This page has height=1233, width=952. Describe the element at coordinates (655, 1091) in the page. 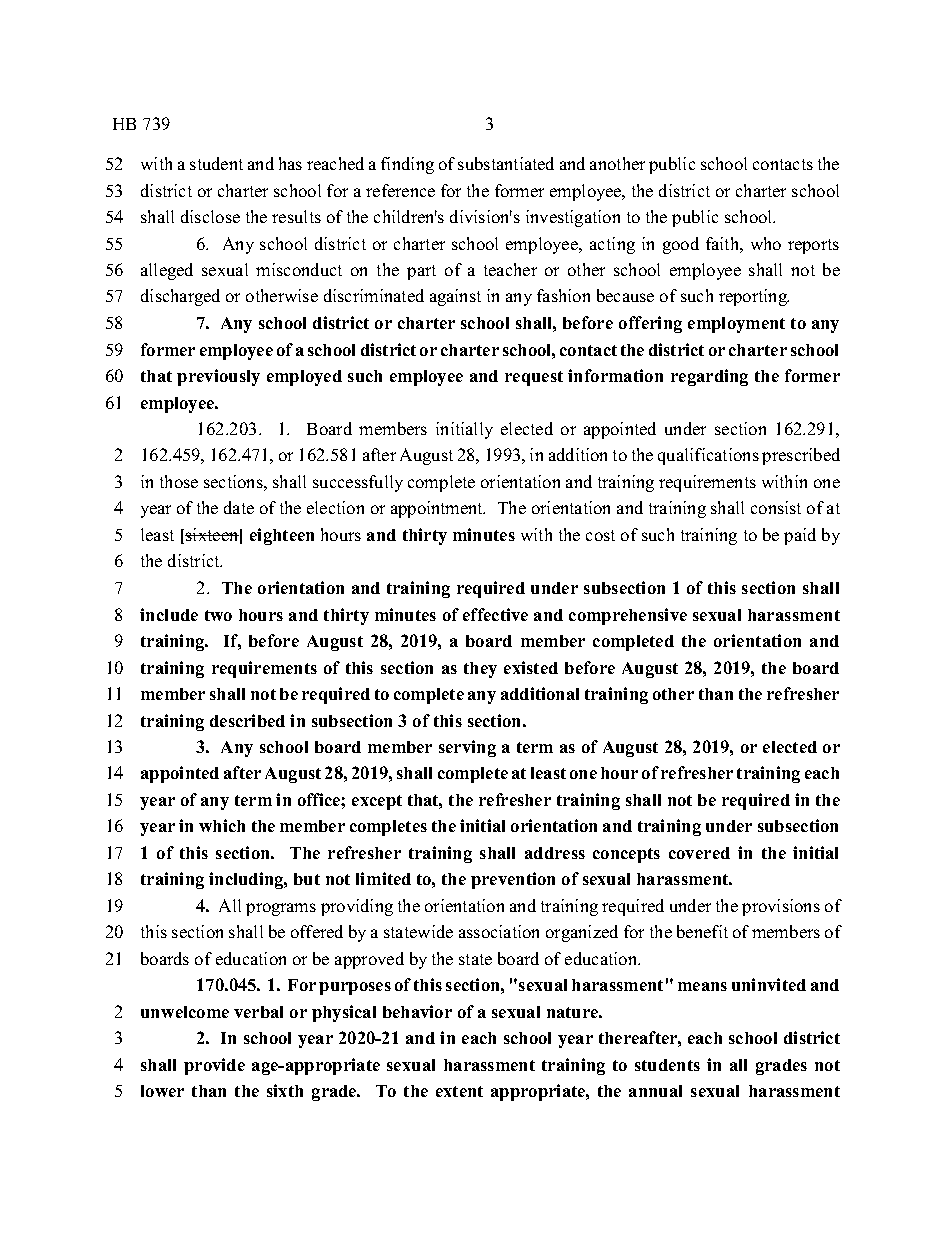

I see `annual` at that location.
